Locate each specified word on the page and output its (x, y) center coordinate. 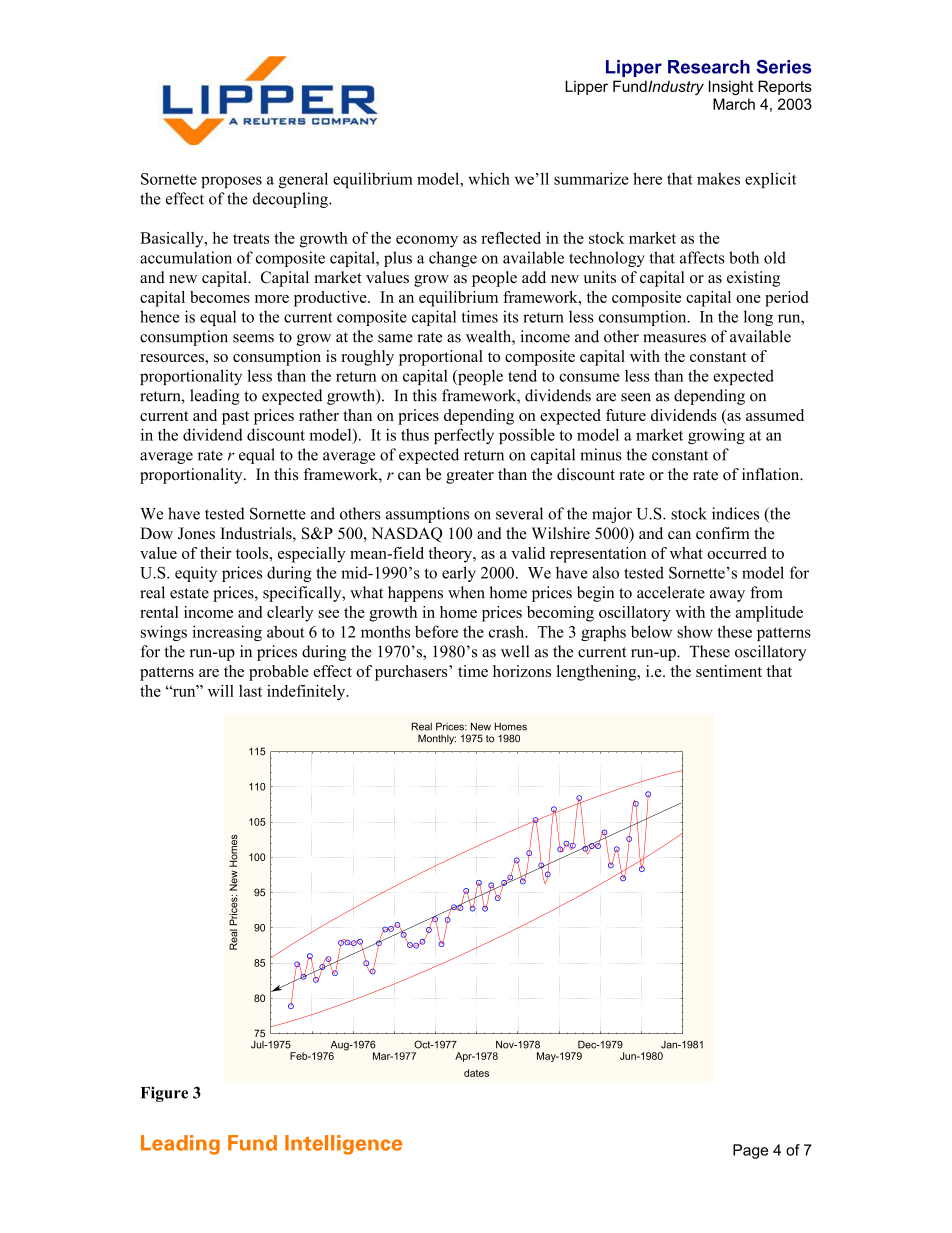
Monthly (437, 739)
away (727, 596)
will (221, 691)
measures (674, 338)
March (734, 104)
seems (253, 338)
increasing (227, 633)
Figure (164, 1094)
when (466, 592)
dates (476, 1073)
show (695, 631)
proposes (231, 182)
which (489, 178)
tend (522, 375)
